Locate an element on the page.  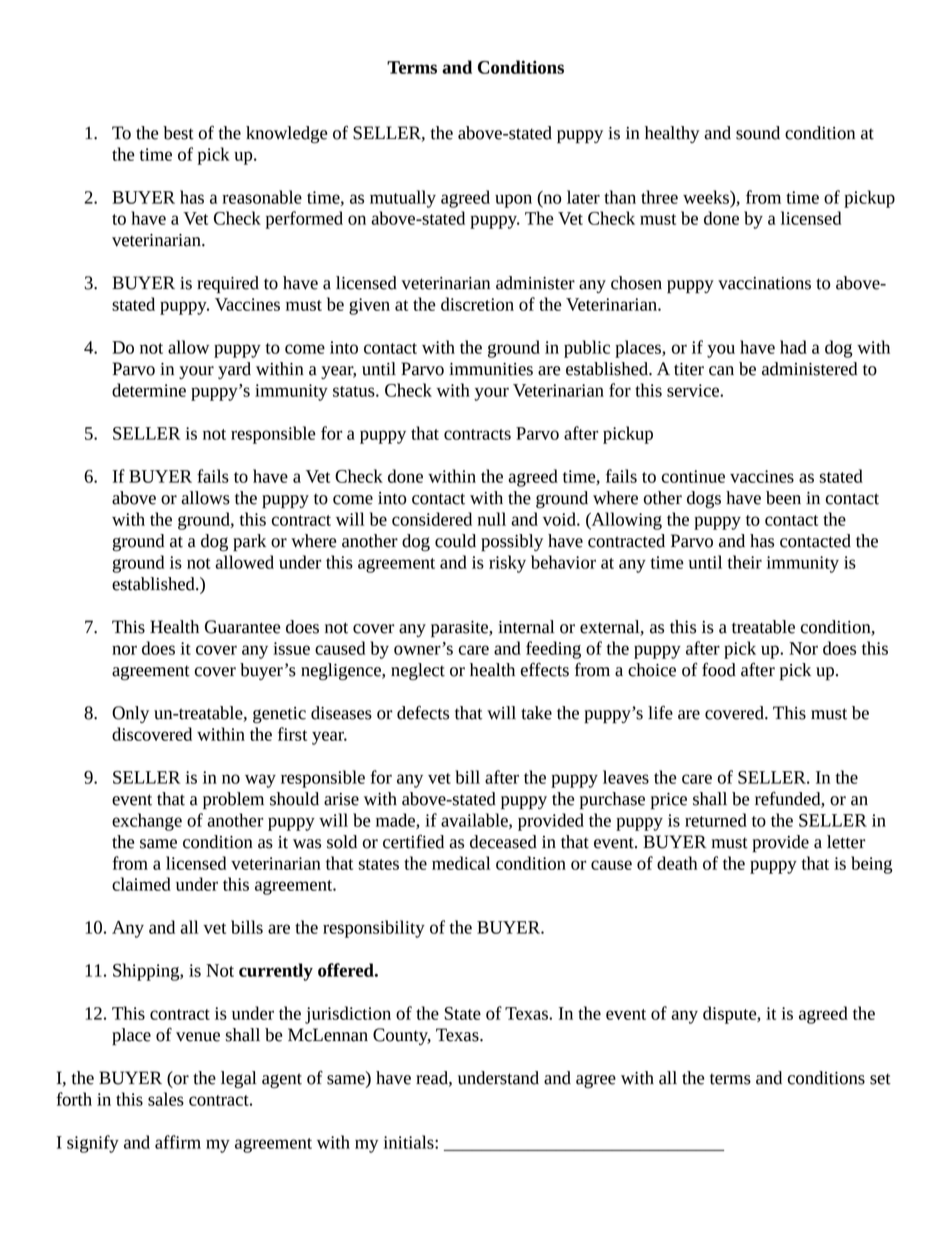
claimed is located at coordinates (141, 884).
